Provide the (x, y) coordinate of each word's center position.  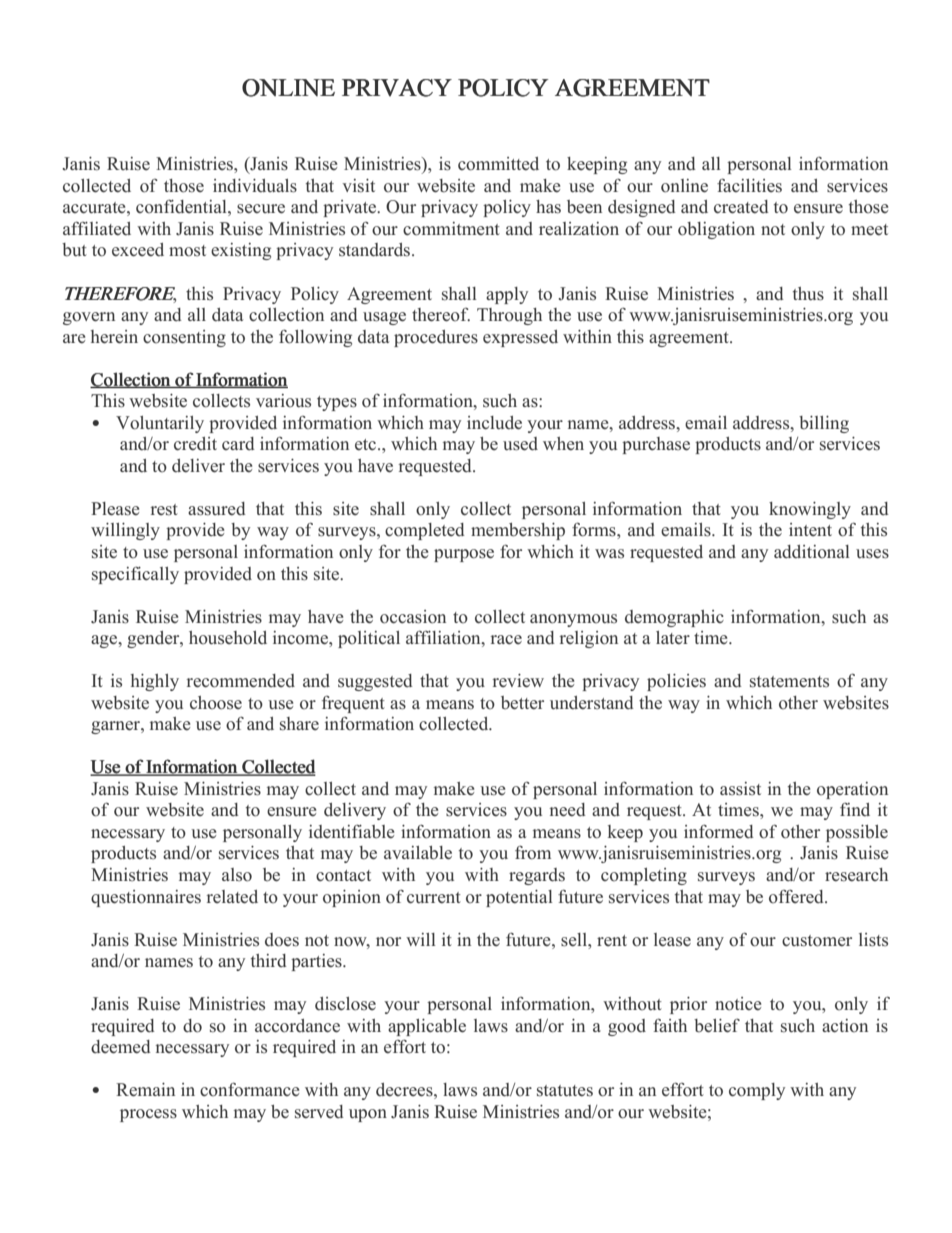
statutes (565, 1091)
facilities (749, 185)
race (506, 639)
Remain (145, 1090)
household (228, 638)
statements (789, 682)
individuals (255, 186)
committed (498, 164)
